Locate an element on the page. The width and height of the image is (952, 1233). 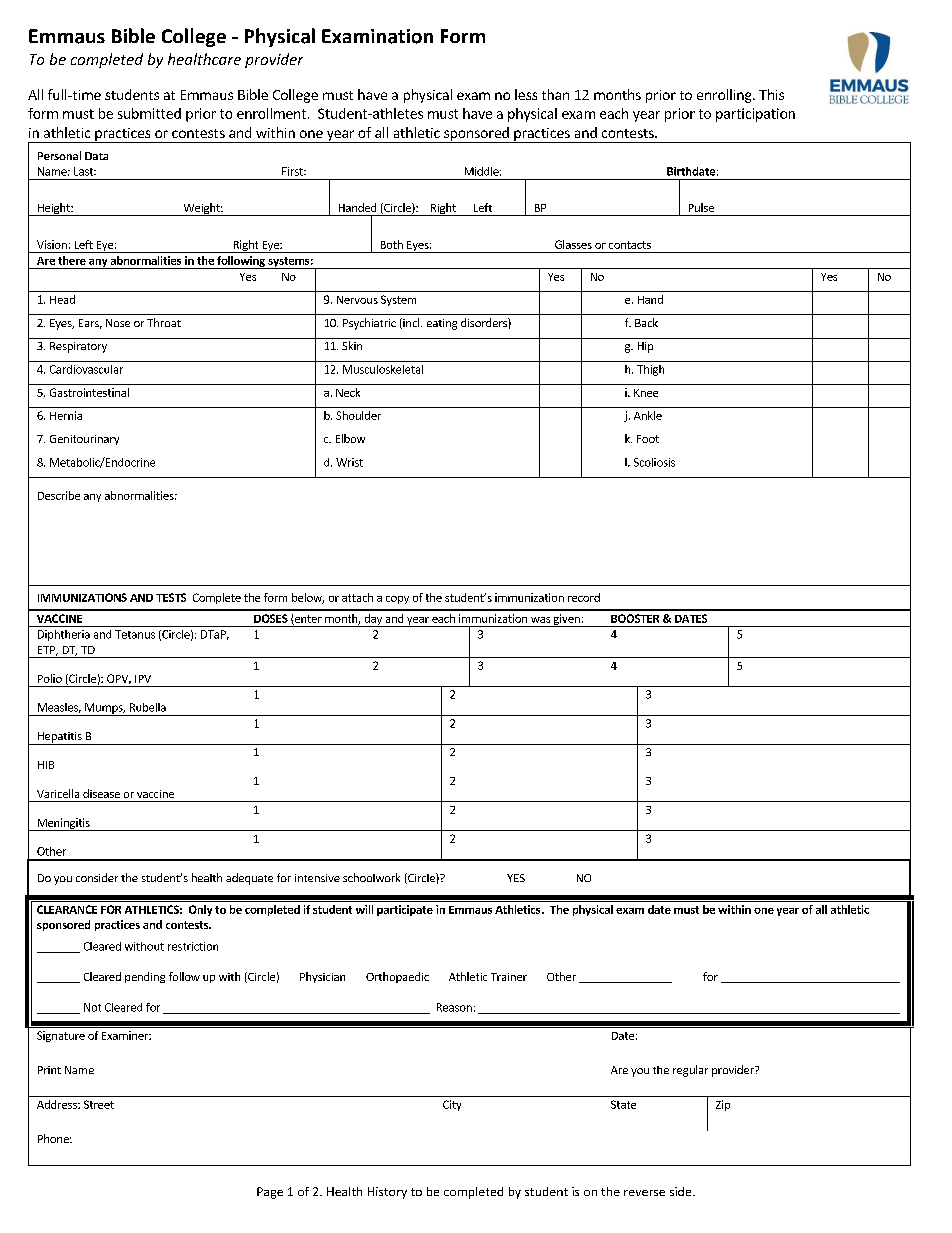
schoolwork is located at coordinates (371, 877).
